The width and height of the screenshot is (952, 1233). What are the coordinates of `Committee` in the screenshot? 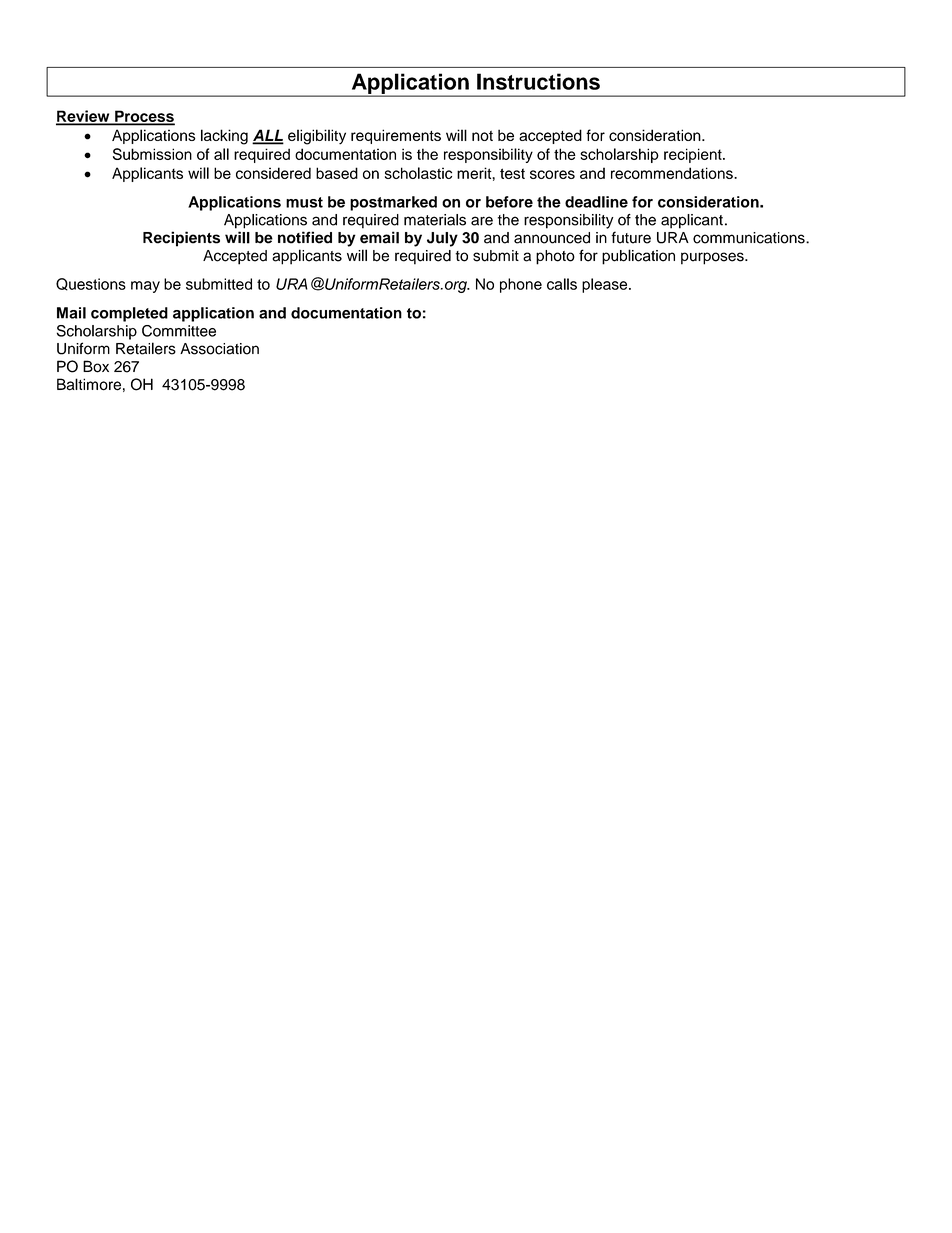 It's located at (179, 331).
